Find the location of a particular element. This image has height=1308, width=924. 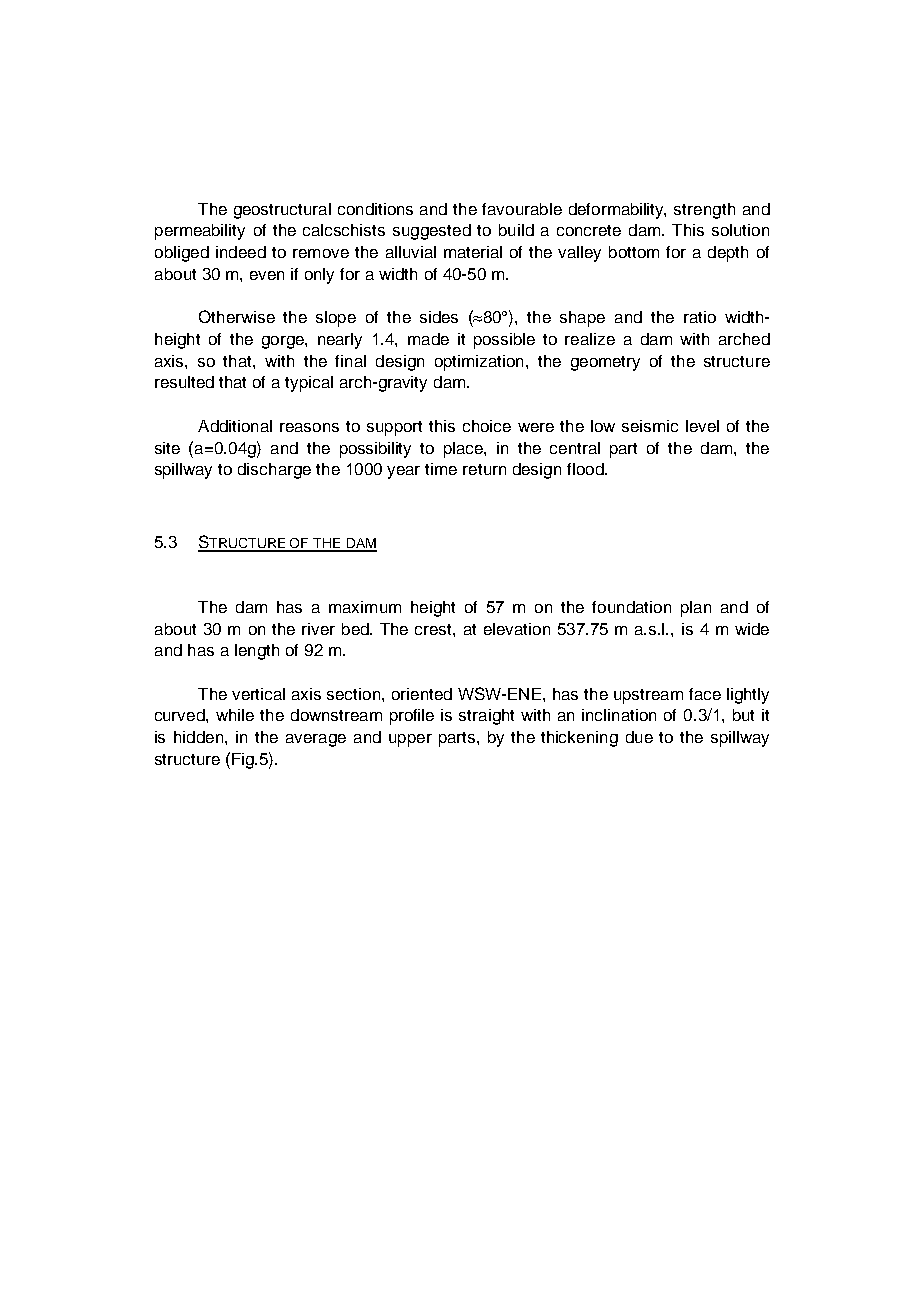

suggested is located at coordinates (432, 232).
